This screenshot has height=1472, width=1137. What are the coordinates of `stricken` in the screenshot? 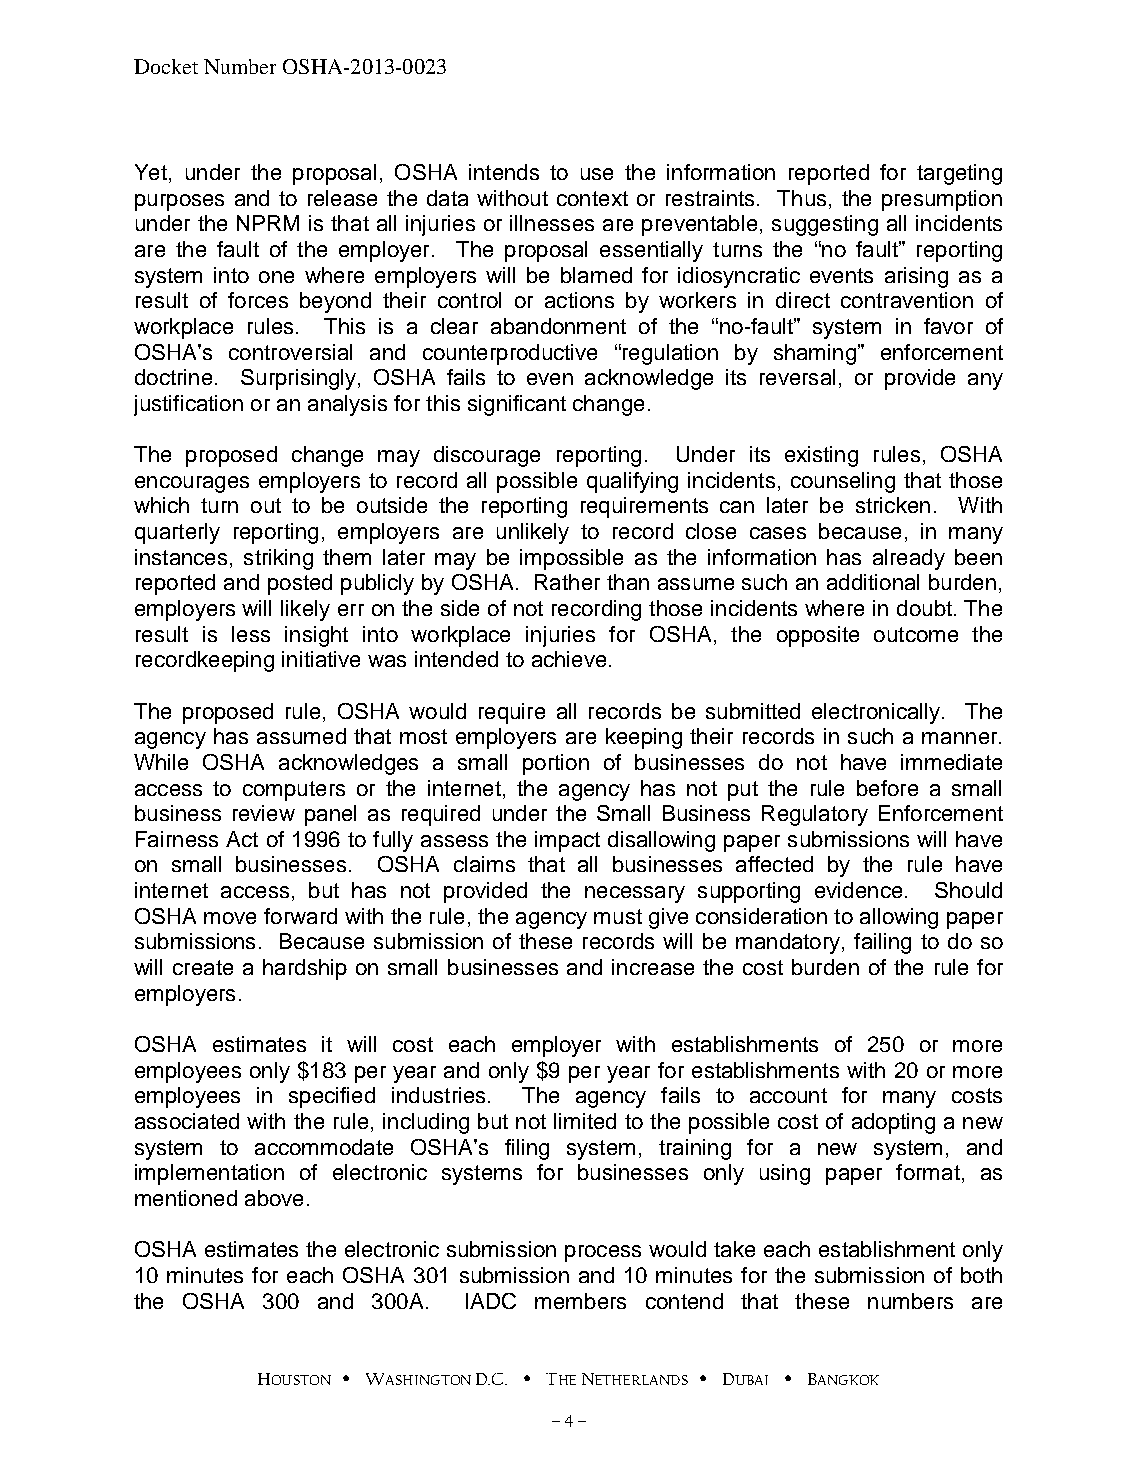 It's located at (893, 505).
